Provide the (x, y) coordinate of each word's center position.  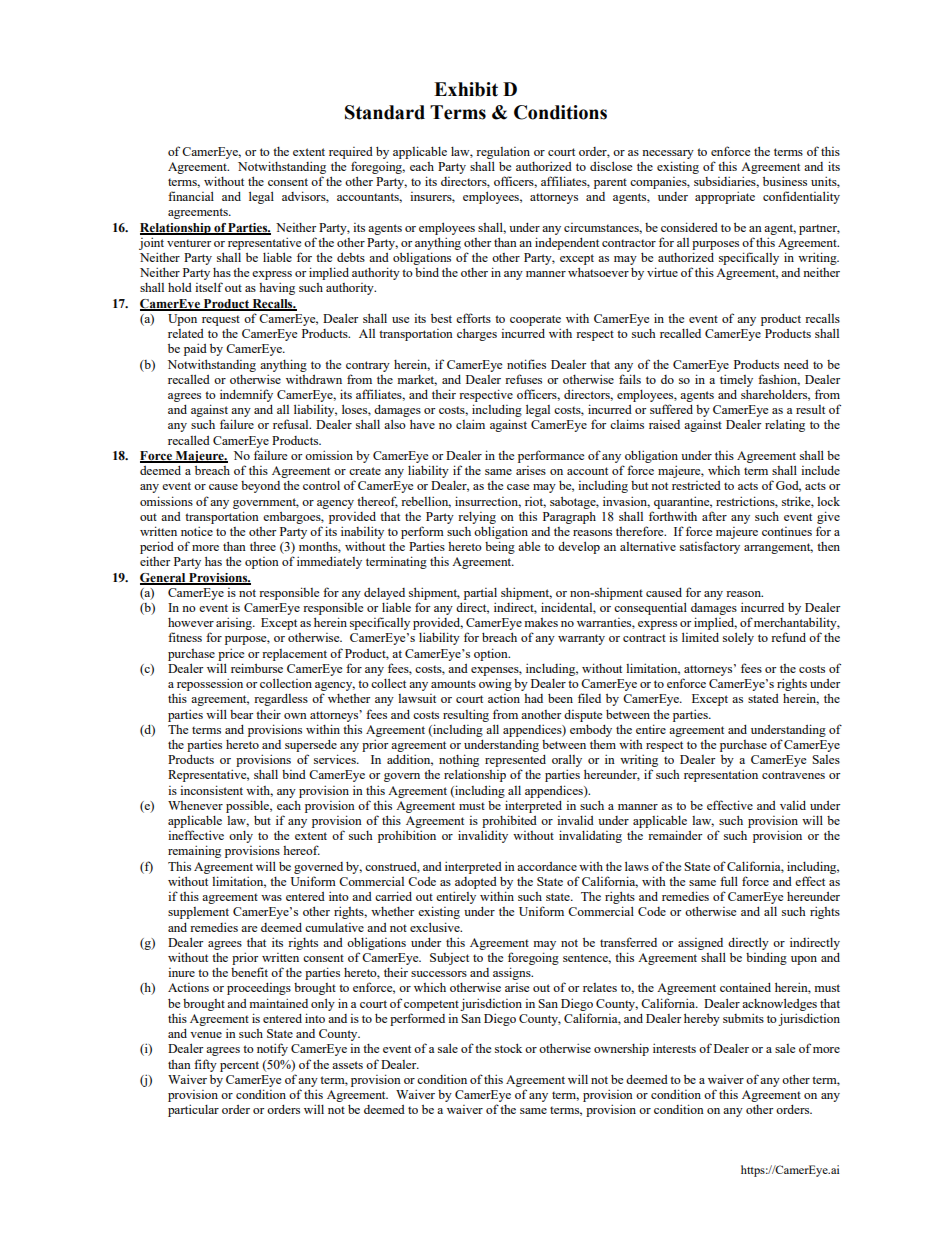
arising (235, 623)
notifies (526, 364)
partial (480, 594)
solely (738, 638)
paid (195, 349)
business (785, 181)
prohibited (509, 821)
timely (736, 380)
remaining (194, 851)
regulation (503, 153)
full (729, 881)
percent (239, 1066)
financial (191, 196)
